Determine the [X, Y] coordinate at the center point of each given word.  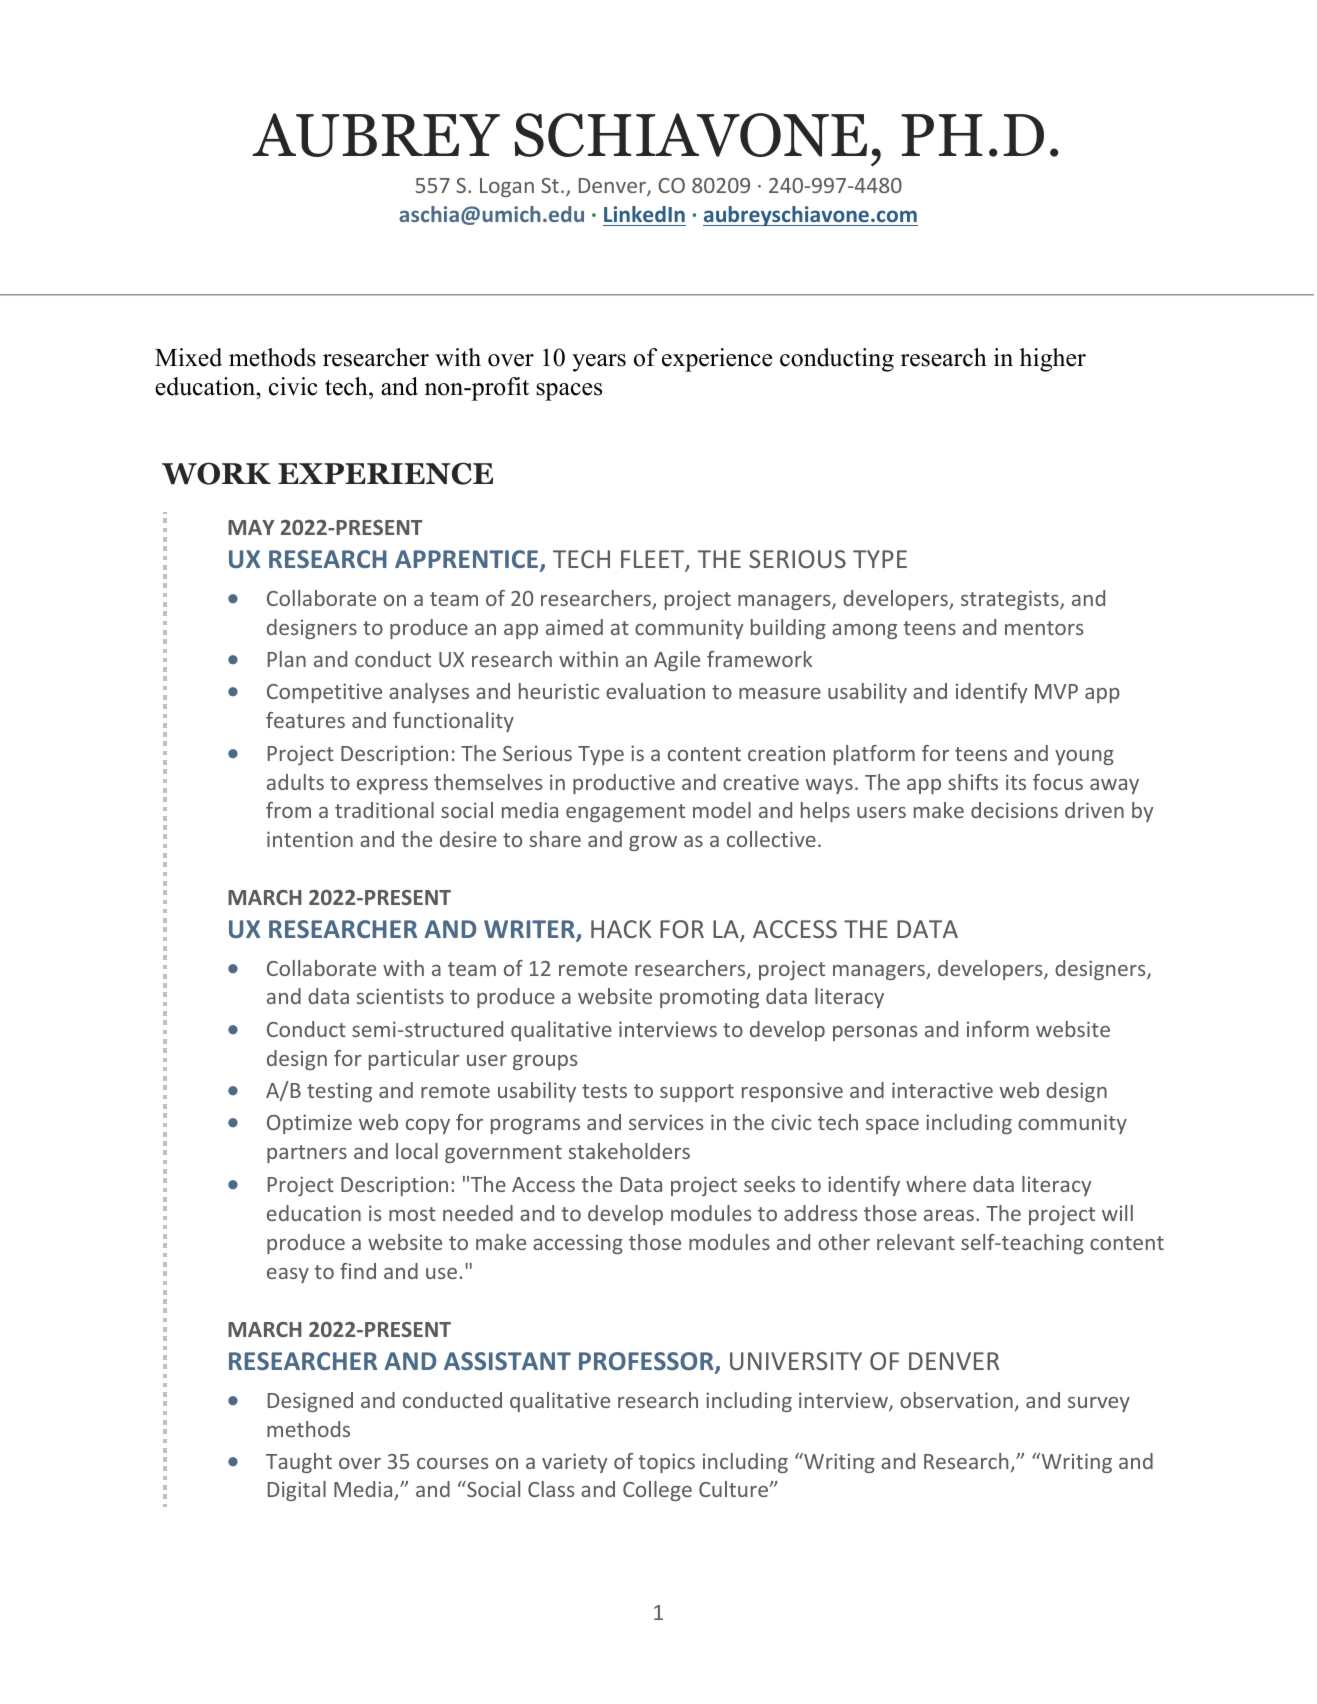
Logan [507, 187]
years [599, 363]
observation [956, 1400]
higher [1053, 360]
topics [666, 1463]
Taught [299, 1463]
